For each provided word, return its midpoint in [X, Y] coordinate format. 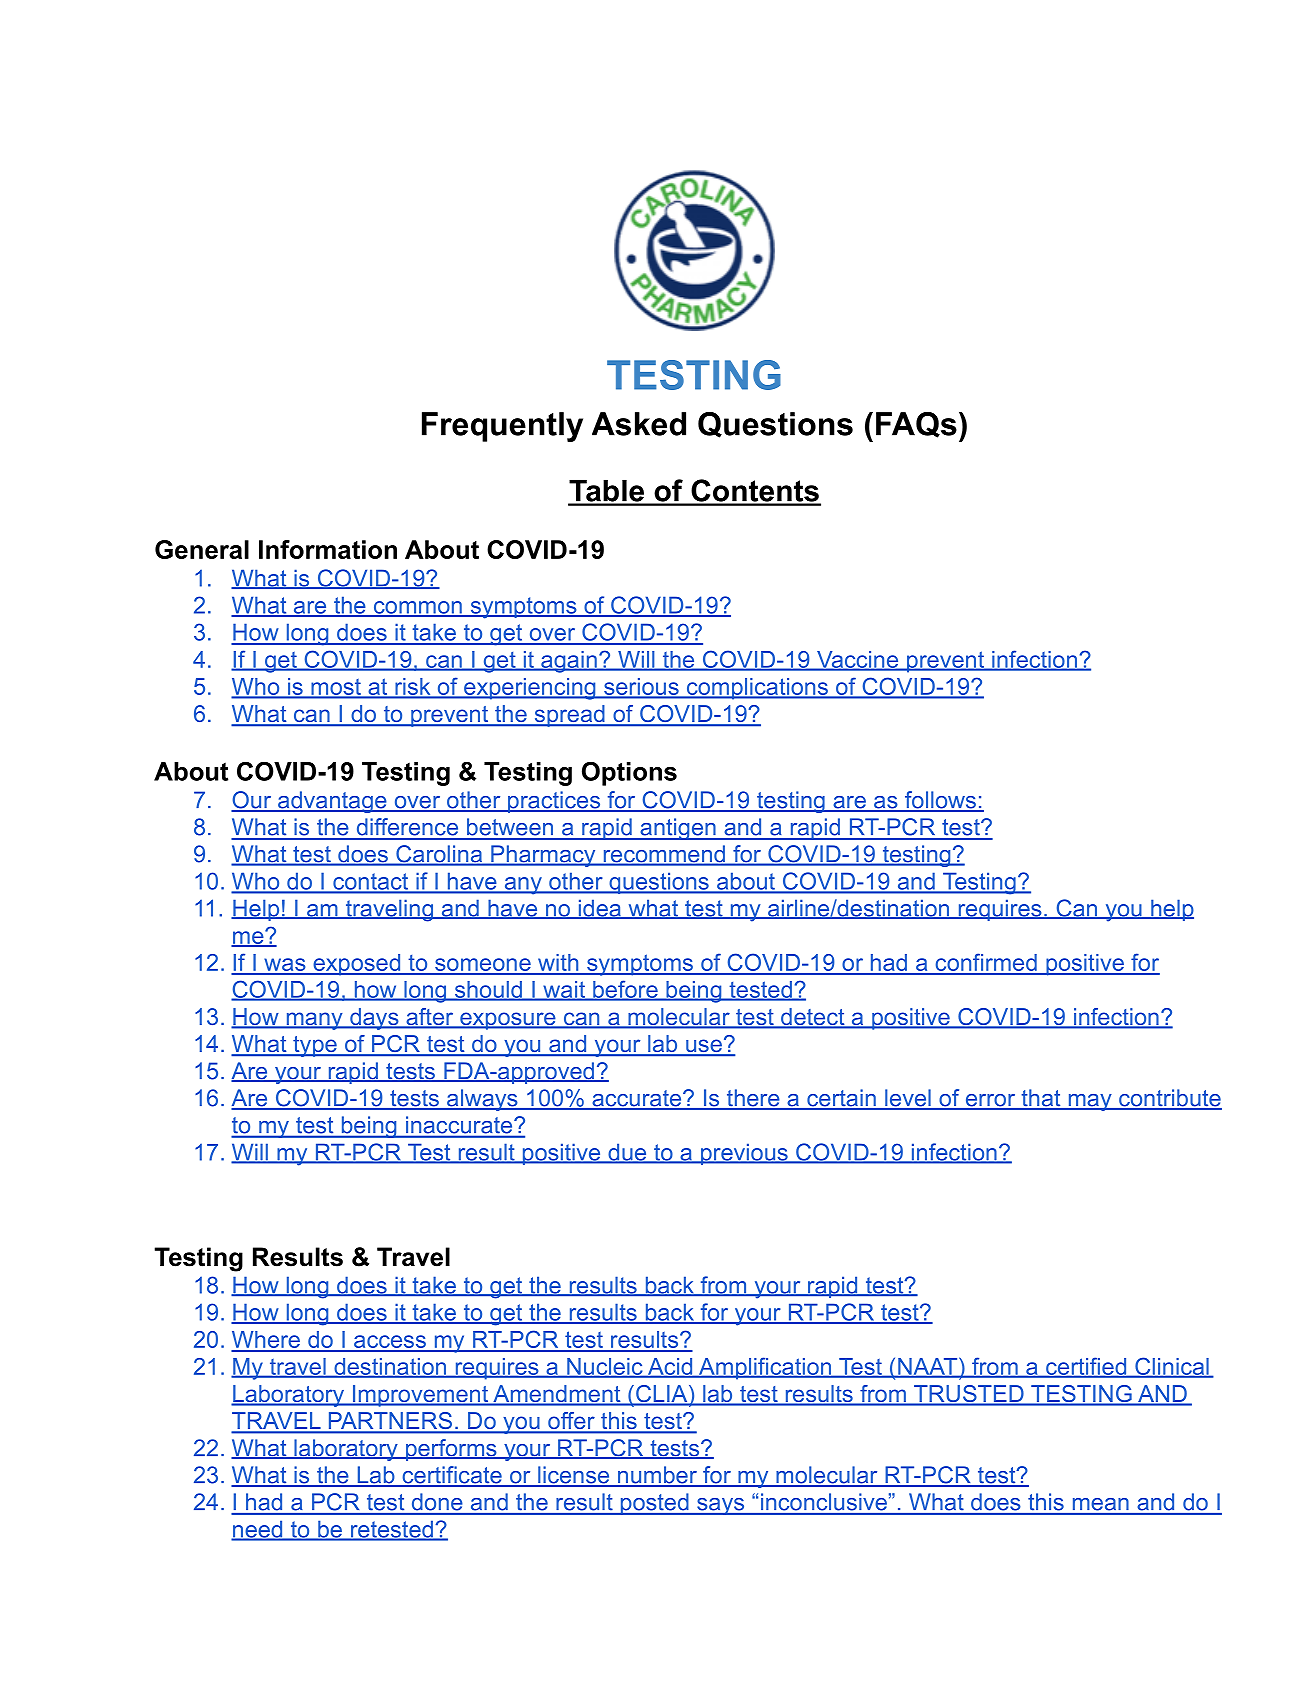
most [336, 688]
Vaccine [858, 660]
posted [654, 1504]
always [482, 1100]
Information [328, 549]
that [1041, 1099]
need [258, 1530]
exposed [357, 965]
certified [1086, 1367]
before [625, 990]
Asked [639, 424]
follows [940, 801]
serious [641, 688]
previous [744, 1154]
